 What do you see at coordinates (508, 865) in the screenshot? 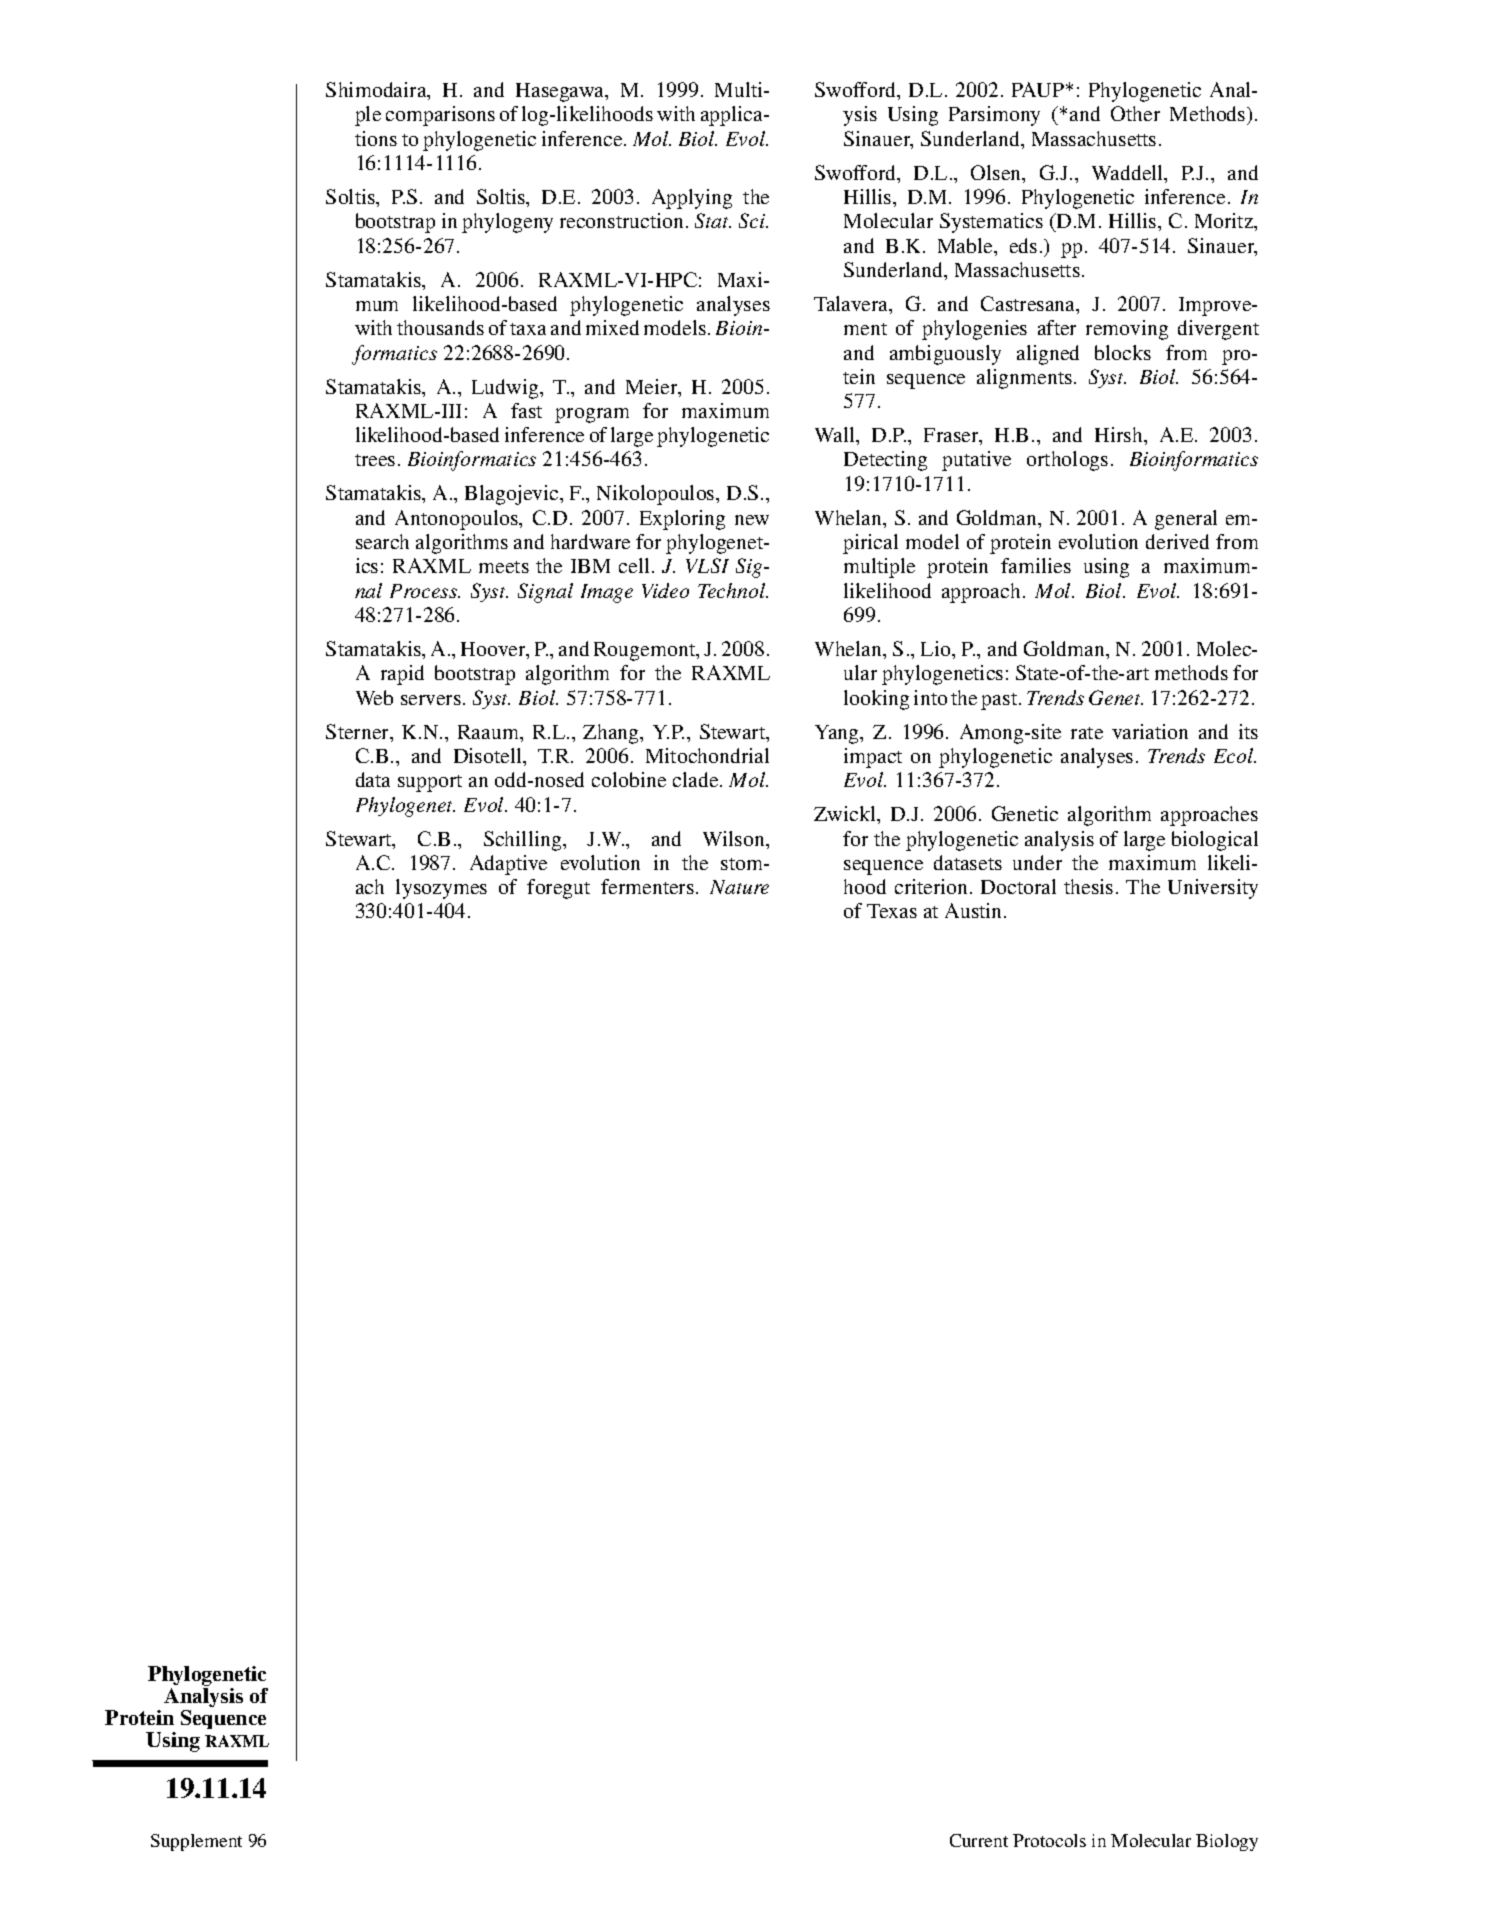
I see `Adaptive` at bounding box center [508, 865].
